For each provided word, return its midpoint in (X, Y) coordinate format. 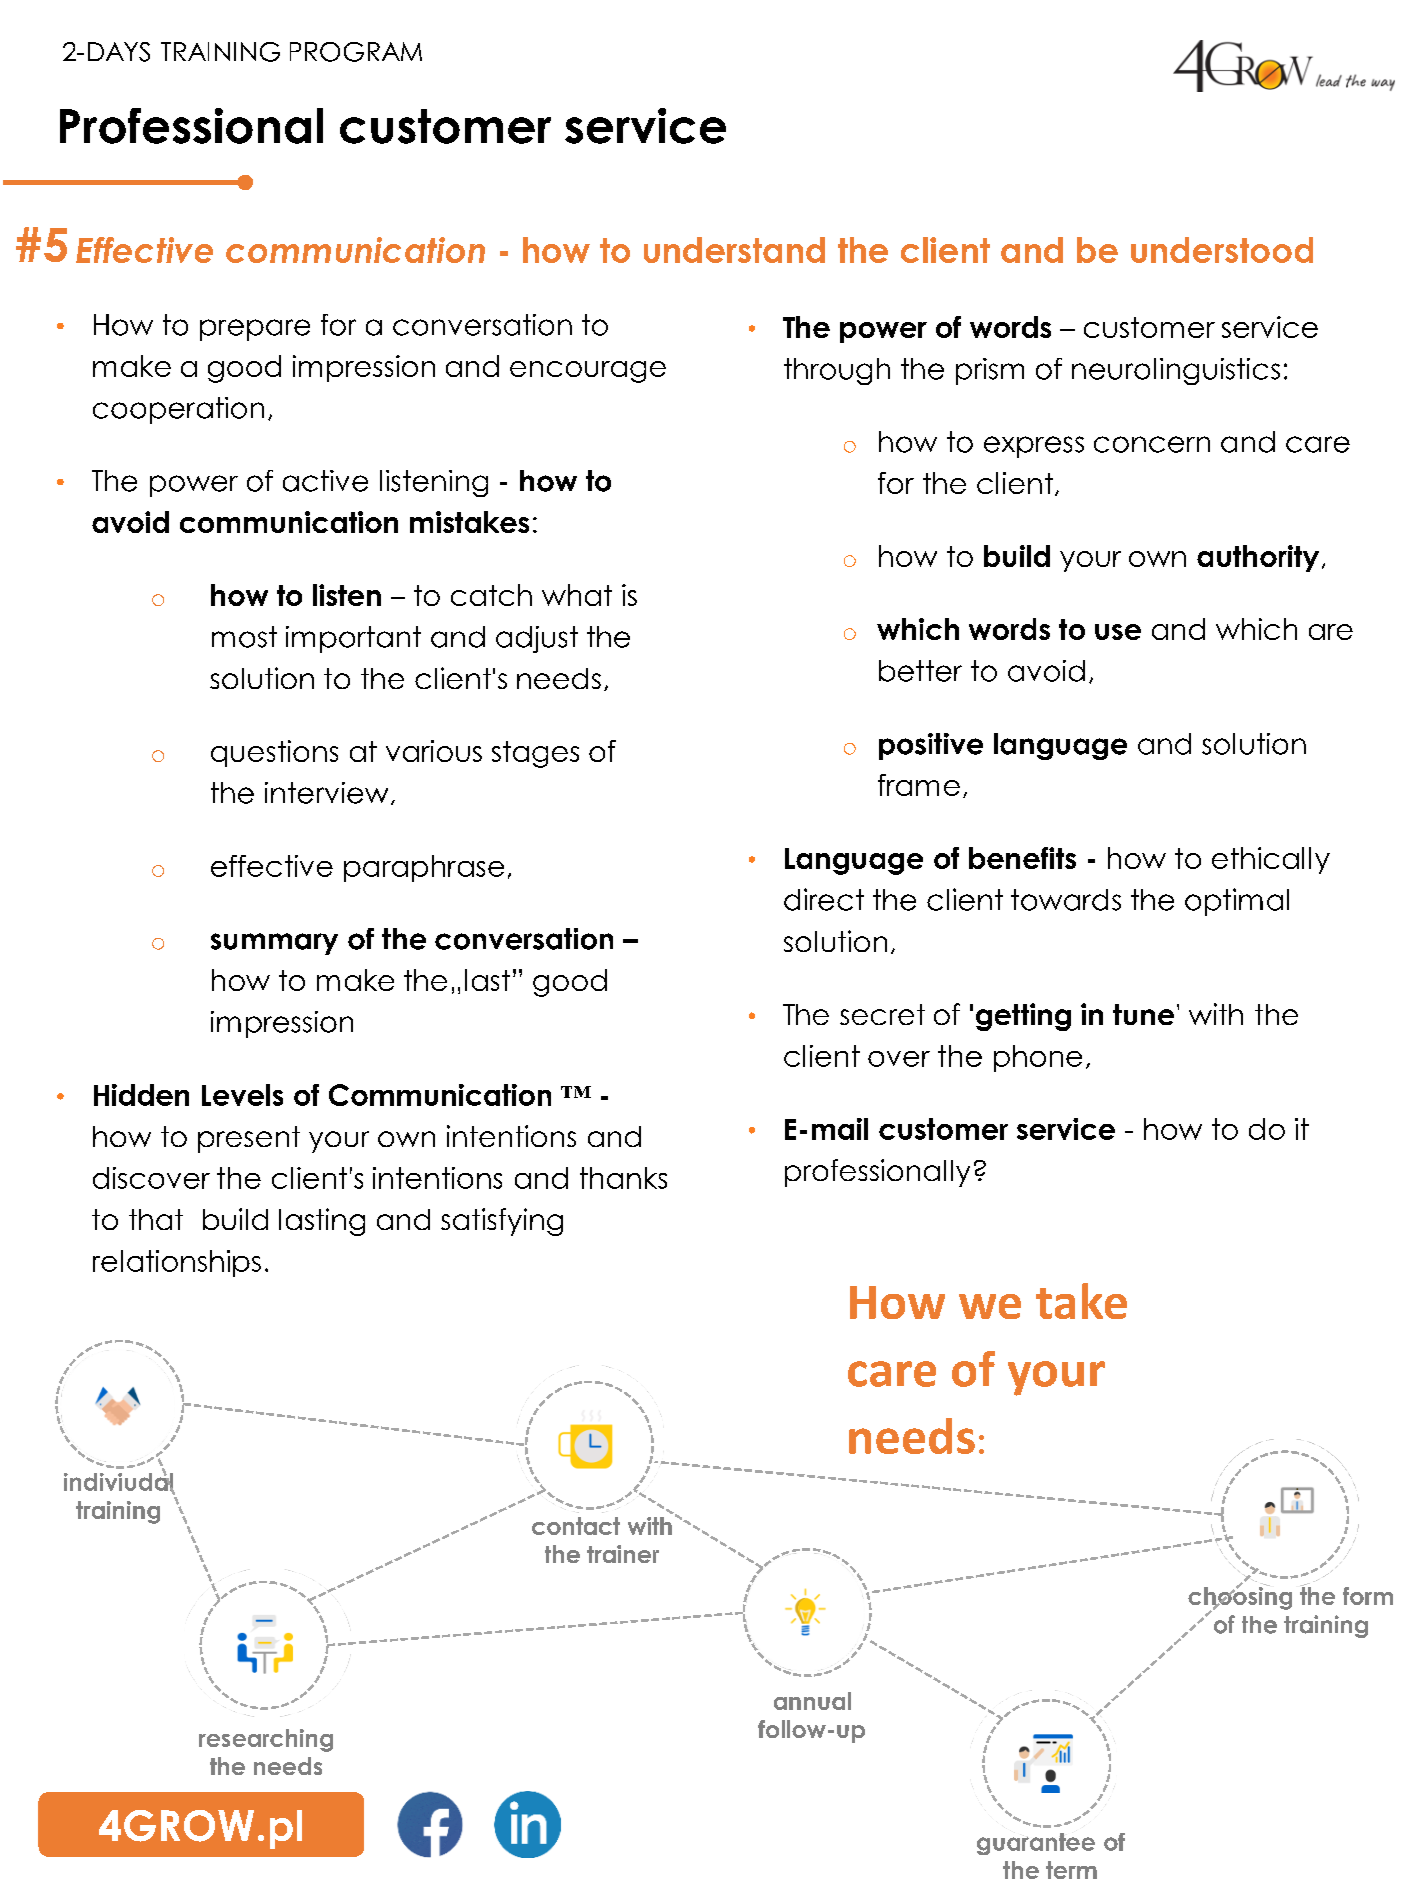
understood (1222, 250)
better (920, 671)
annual (812, 1701)
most (244, 637)
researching (266, 1740)
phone (1038, 1058)
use (1118, 632)
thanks (623, 1178)
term (1071, 1870)
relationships (177, 1263)
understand (734, 250)
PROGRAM (356, 52)
